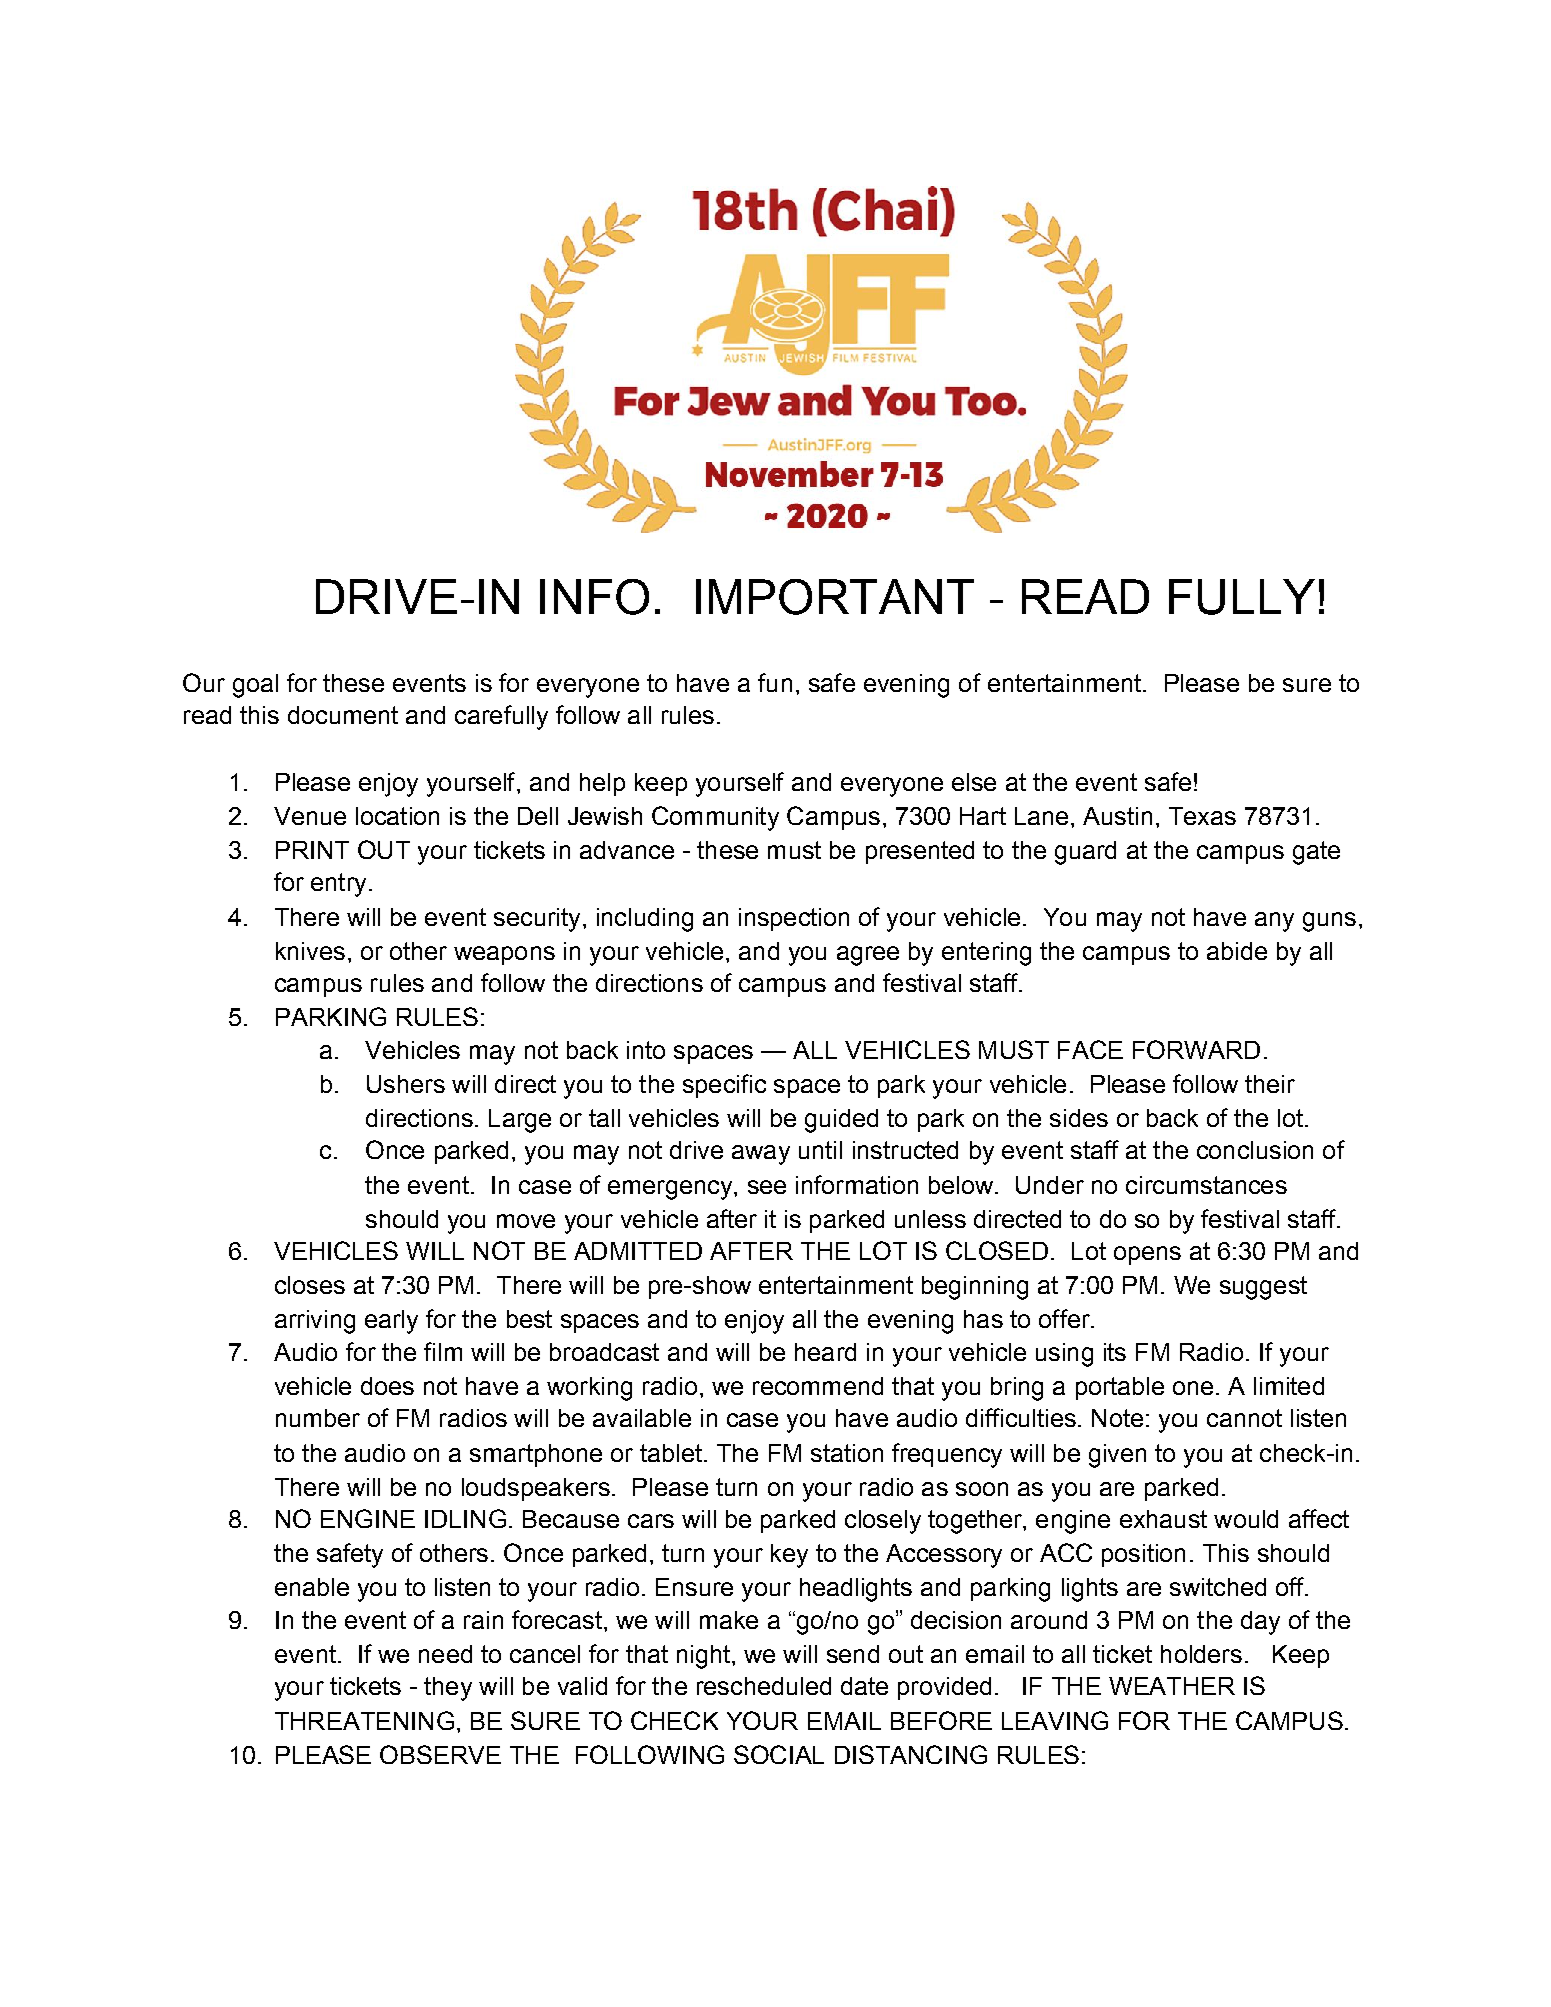  I want to click on Texas, so click(1202, 816).
